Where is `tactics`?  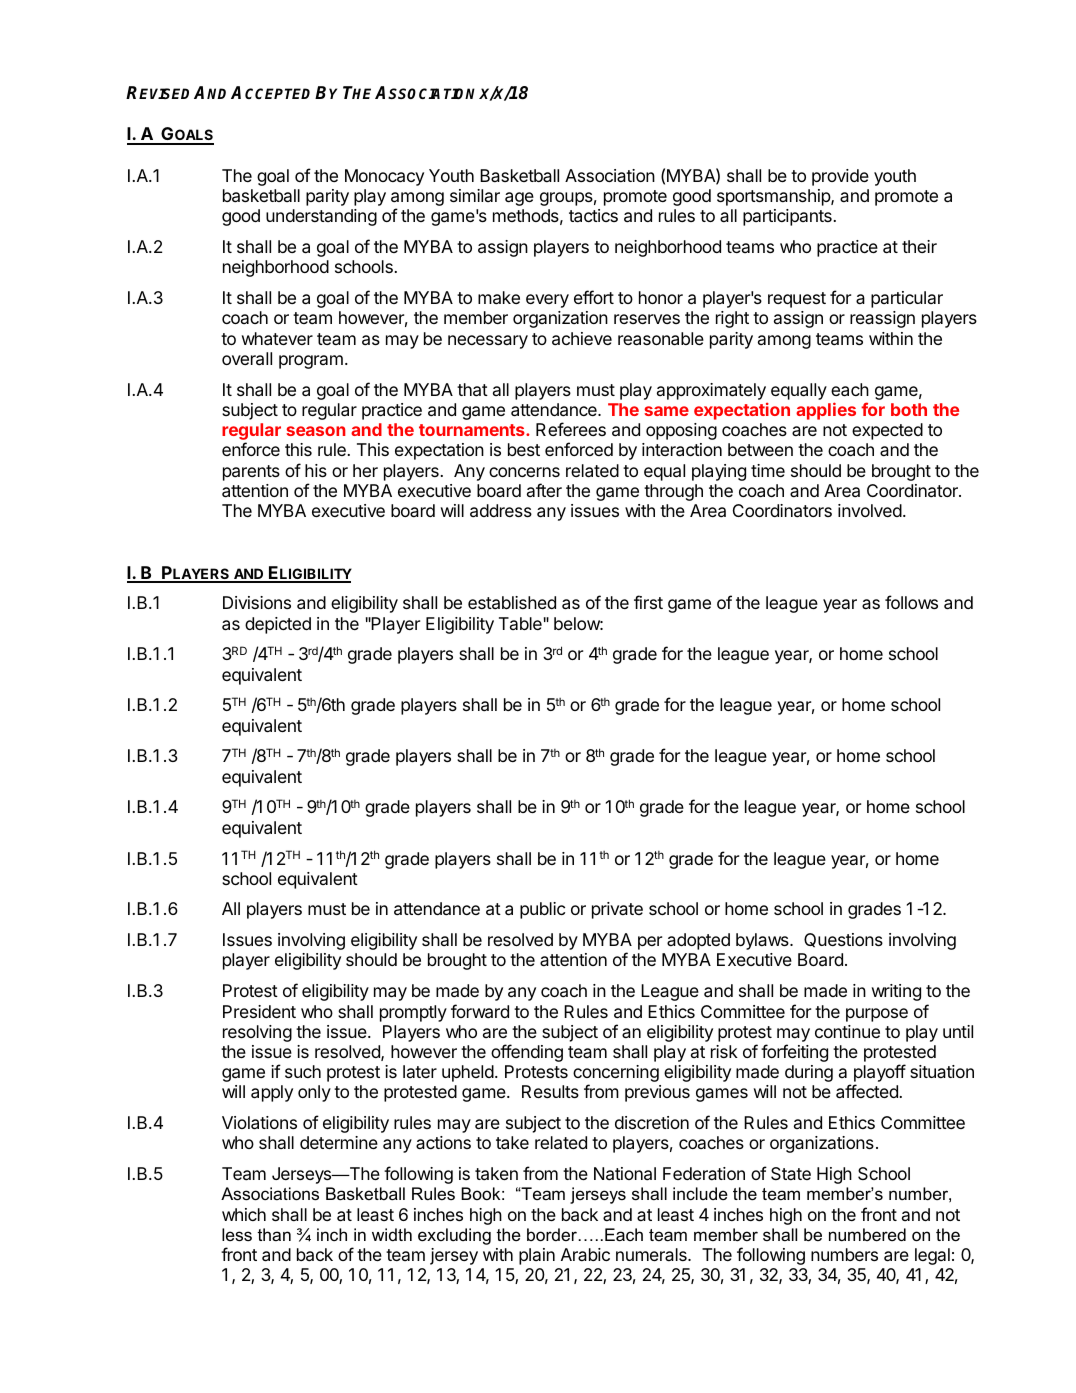 tactics is located at coordinates (593, 216).
